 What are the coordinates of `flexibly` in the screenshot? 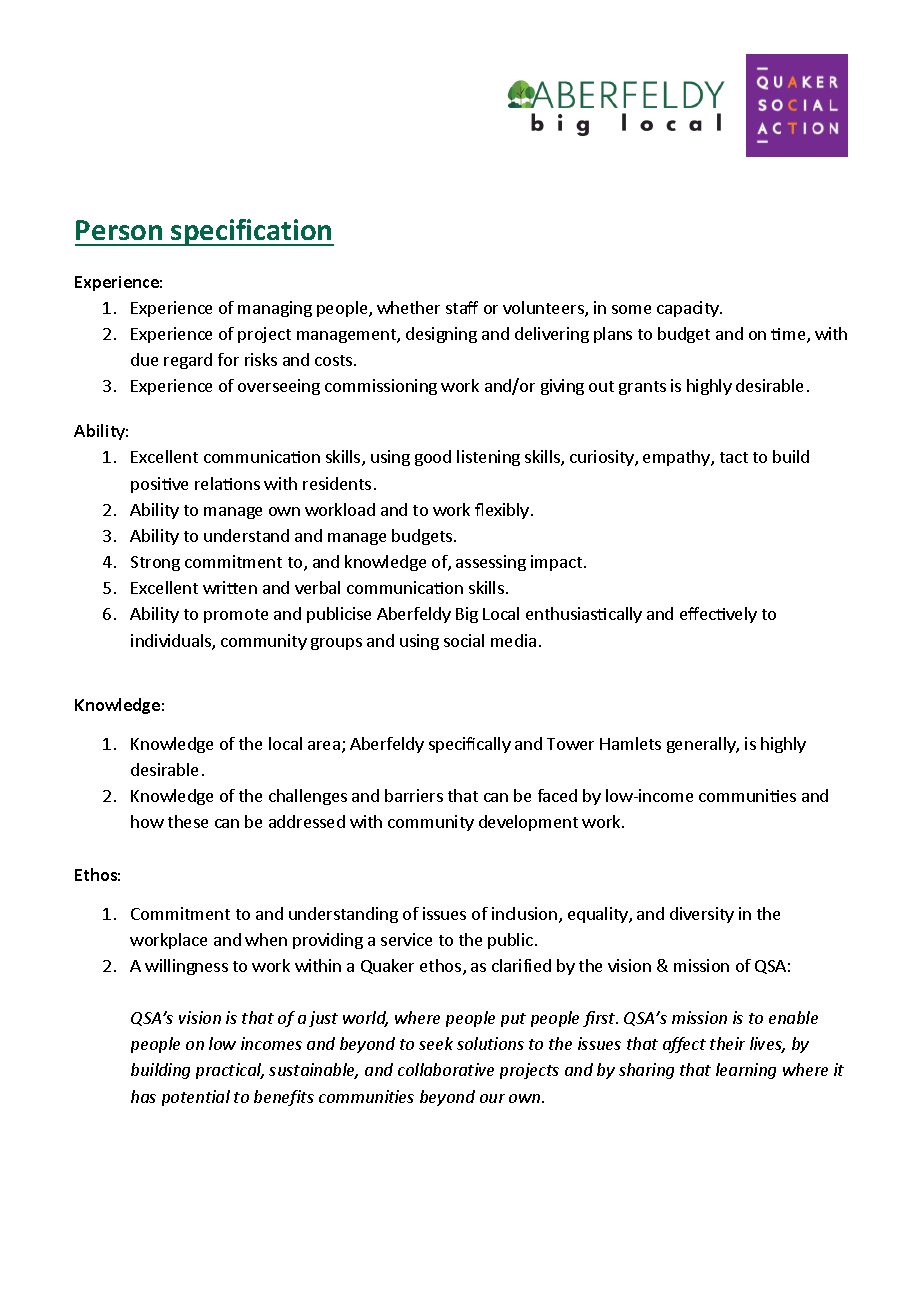 It's located at (502, 511).
